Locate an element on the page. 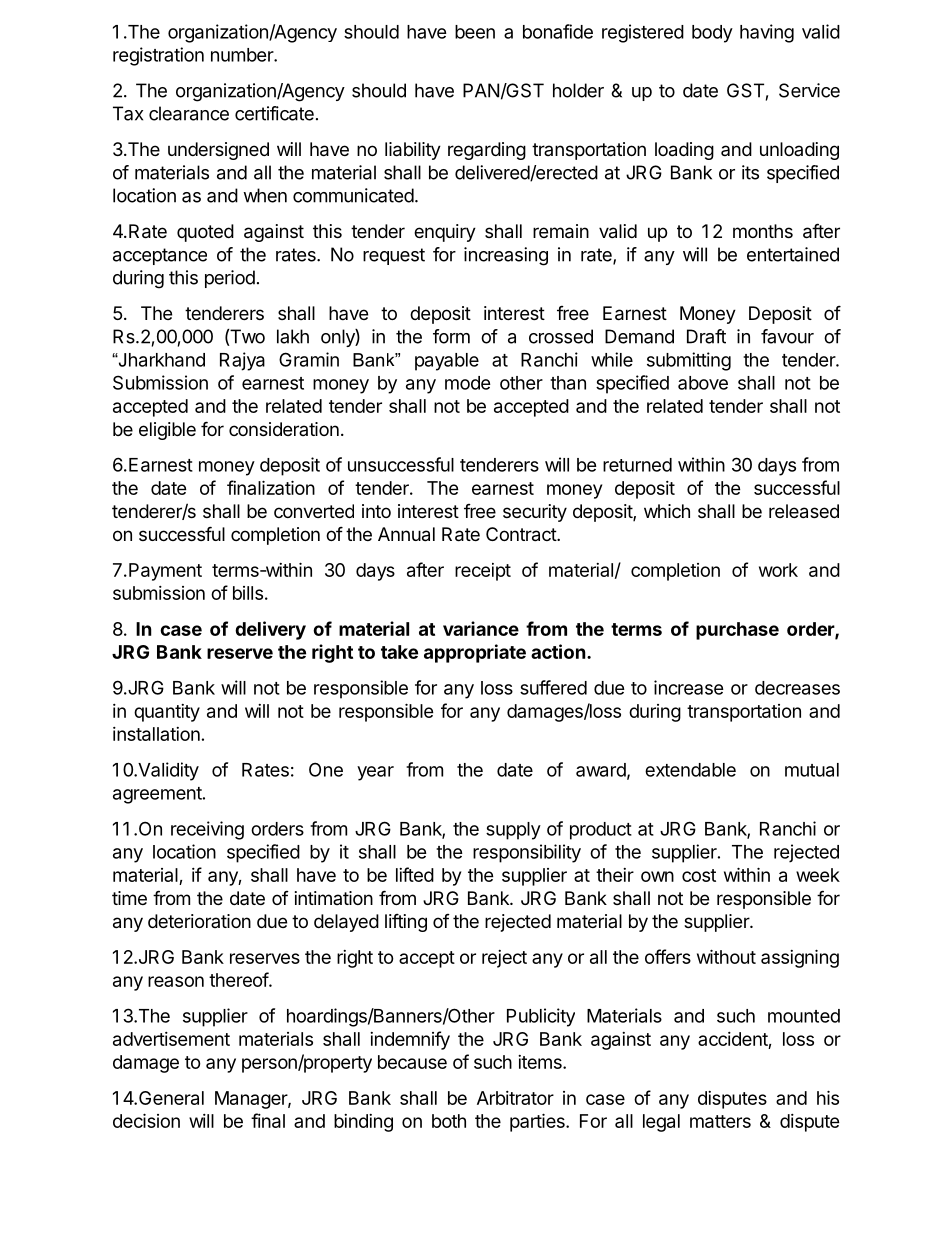  decision is located at coordinates (146, 1120).
